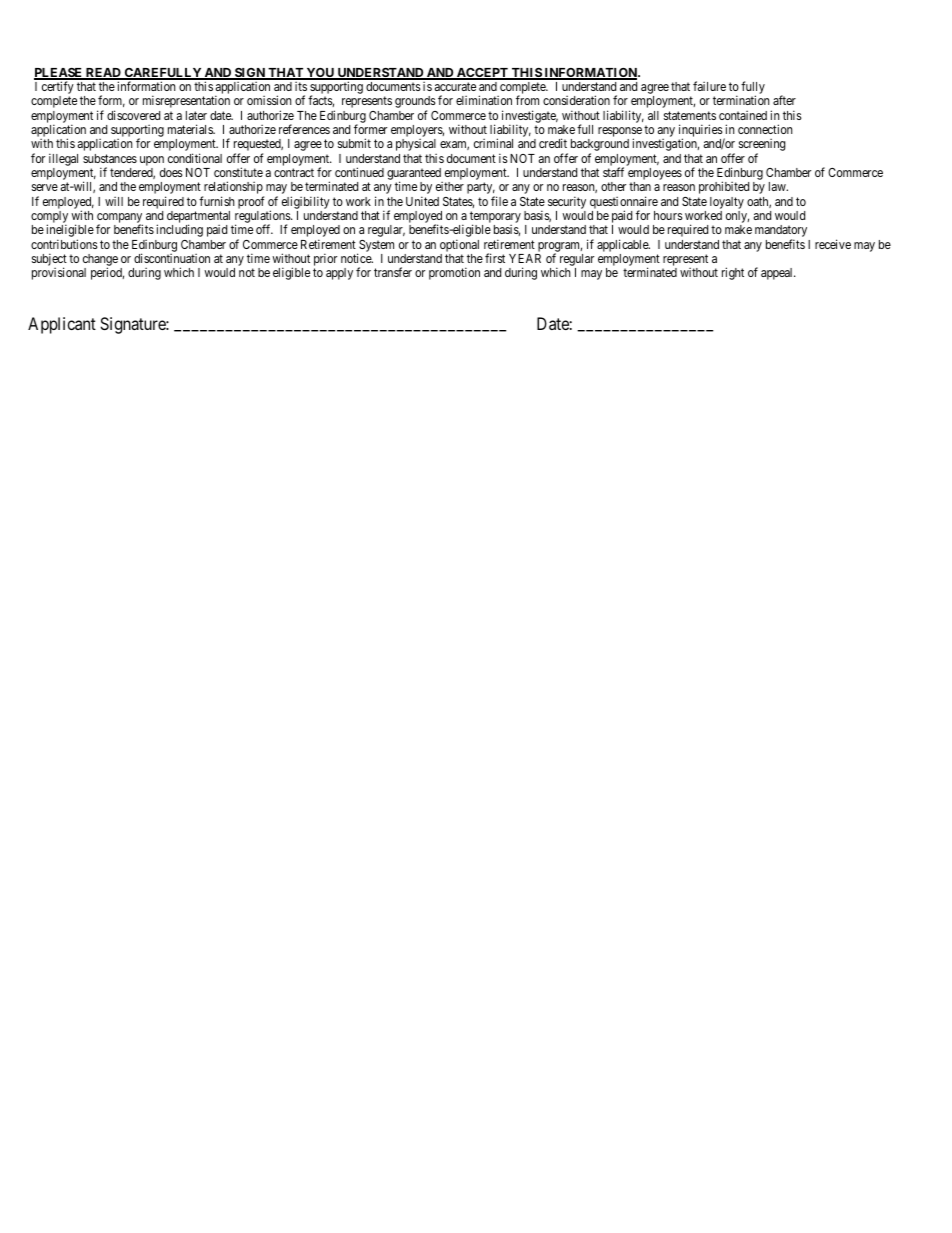  I want to click on does, so click(171, 172).
